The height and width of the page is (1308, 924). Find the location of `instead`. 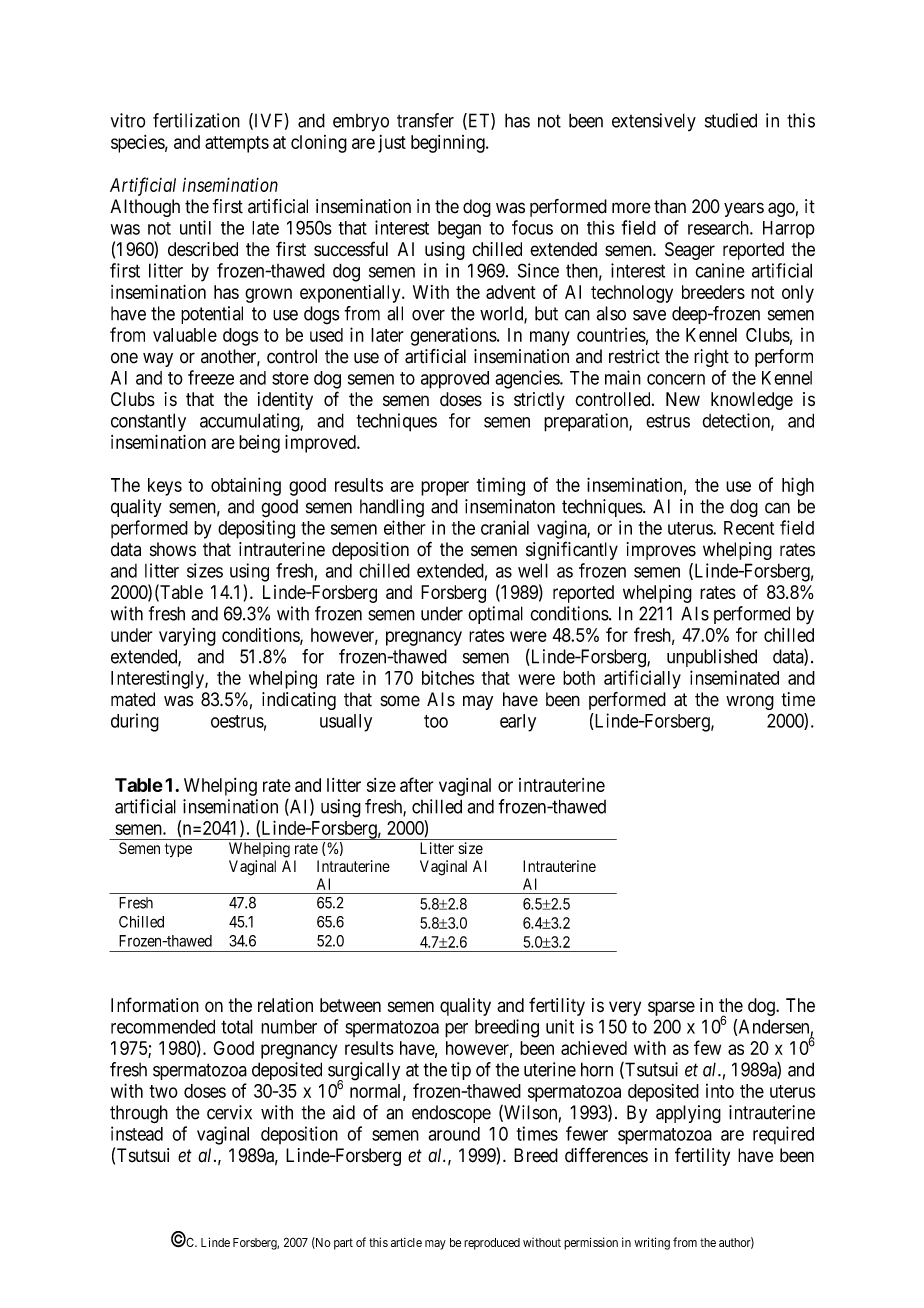

instead is located at coordinates (137, 1133).
